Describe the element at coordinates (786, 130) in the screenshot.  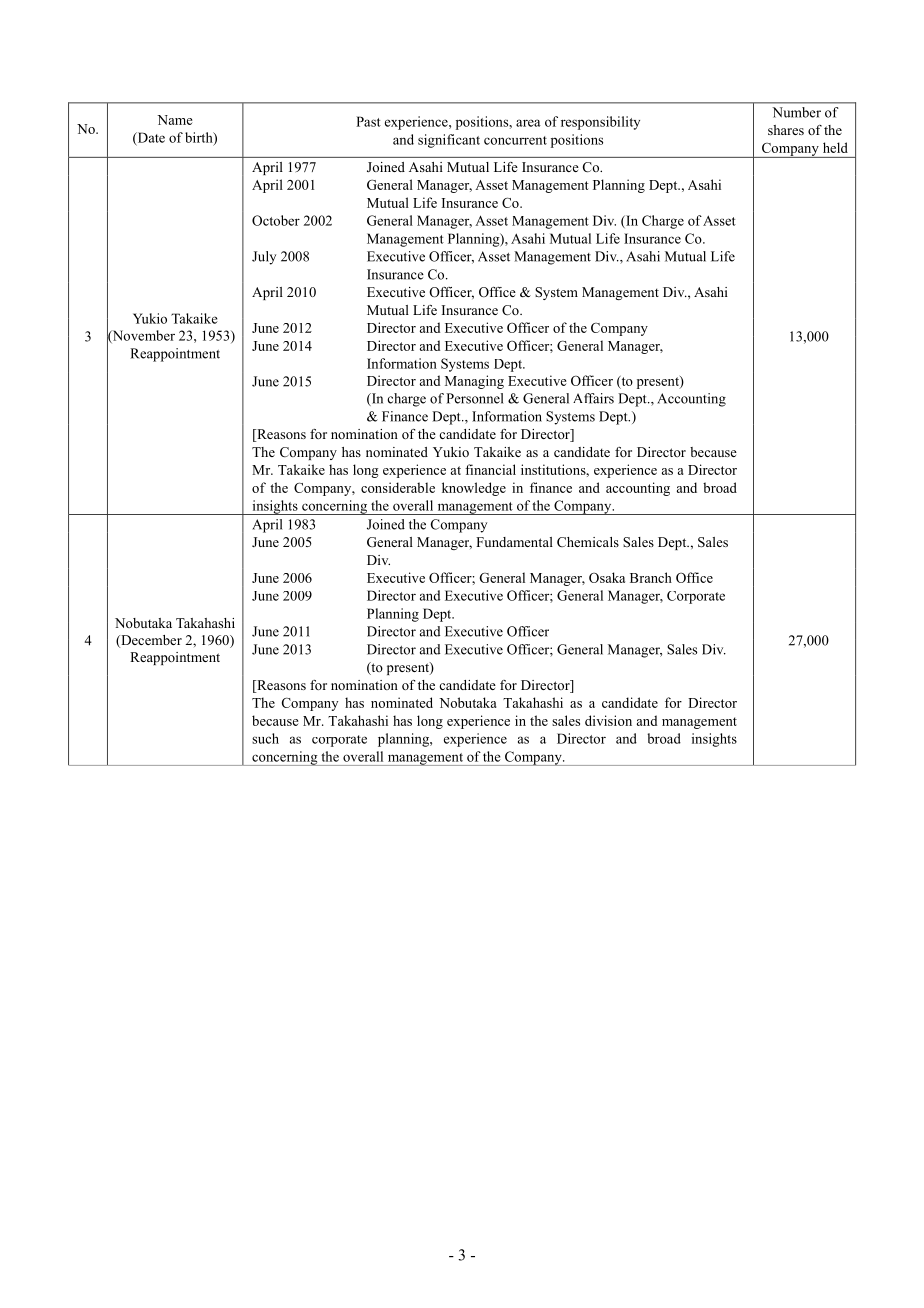
I see `shares` at that location.
